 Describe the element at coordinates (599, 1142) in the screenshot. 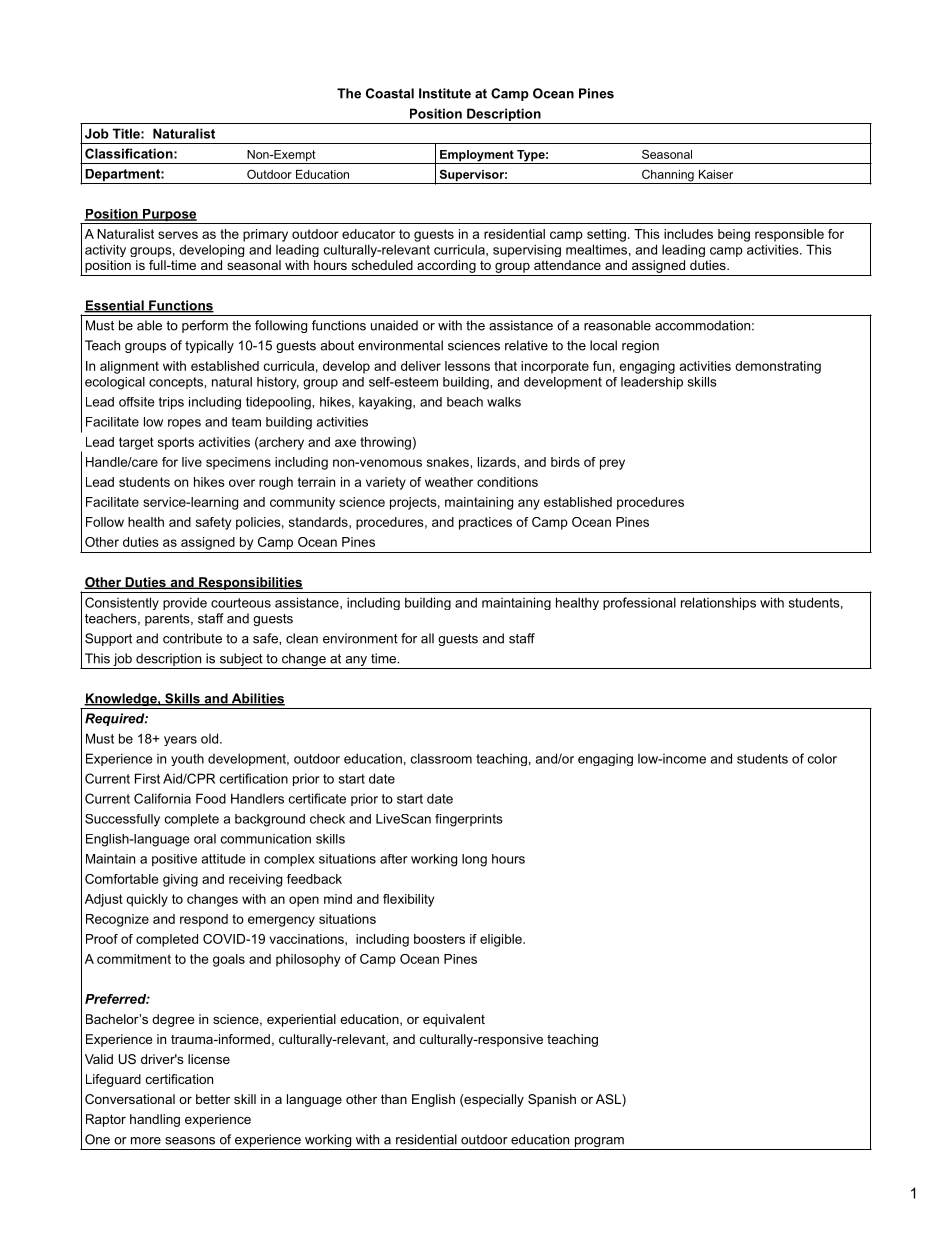

I see `program` at that location.
